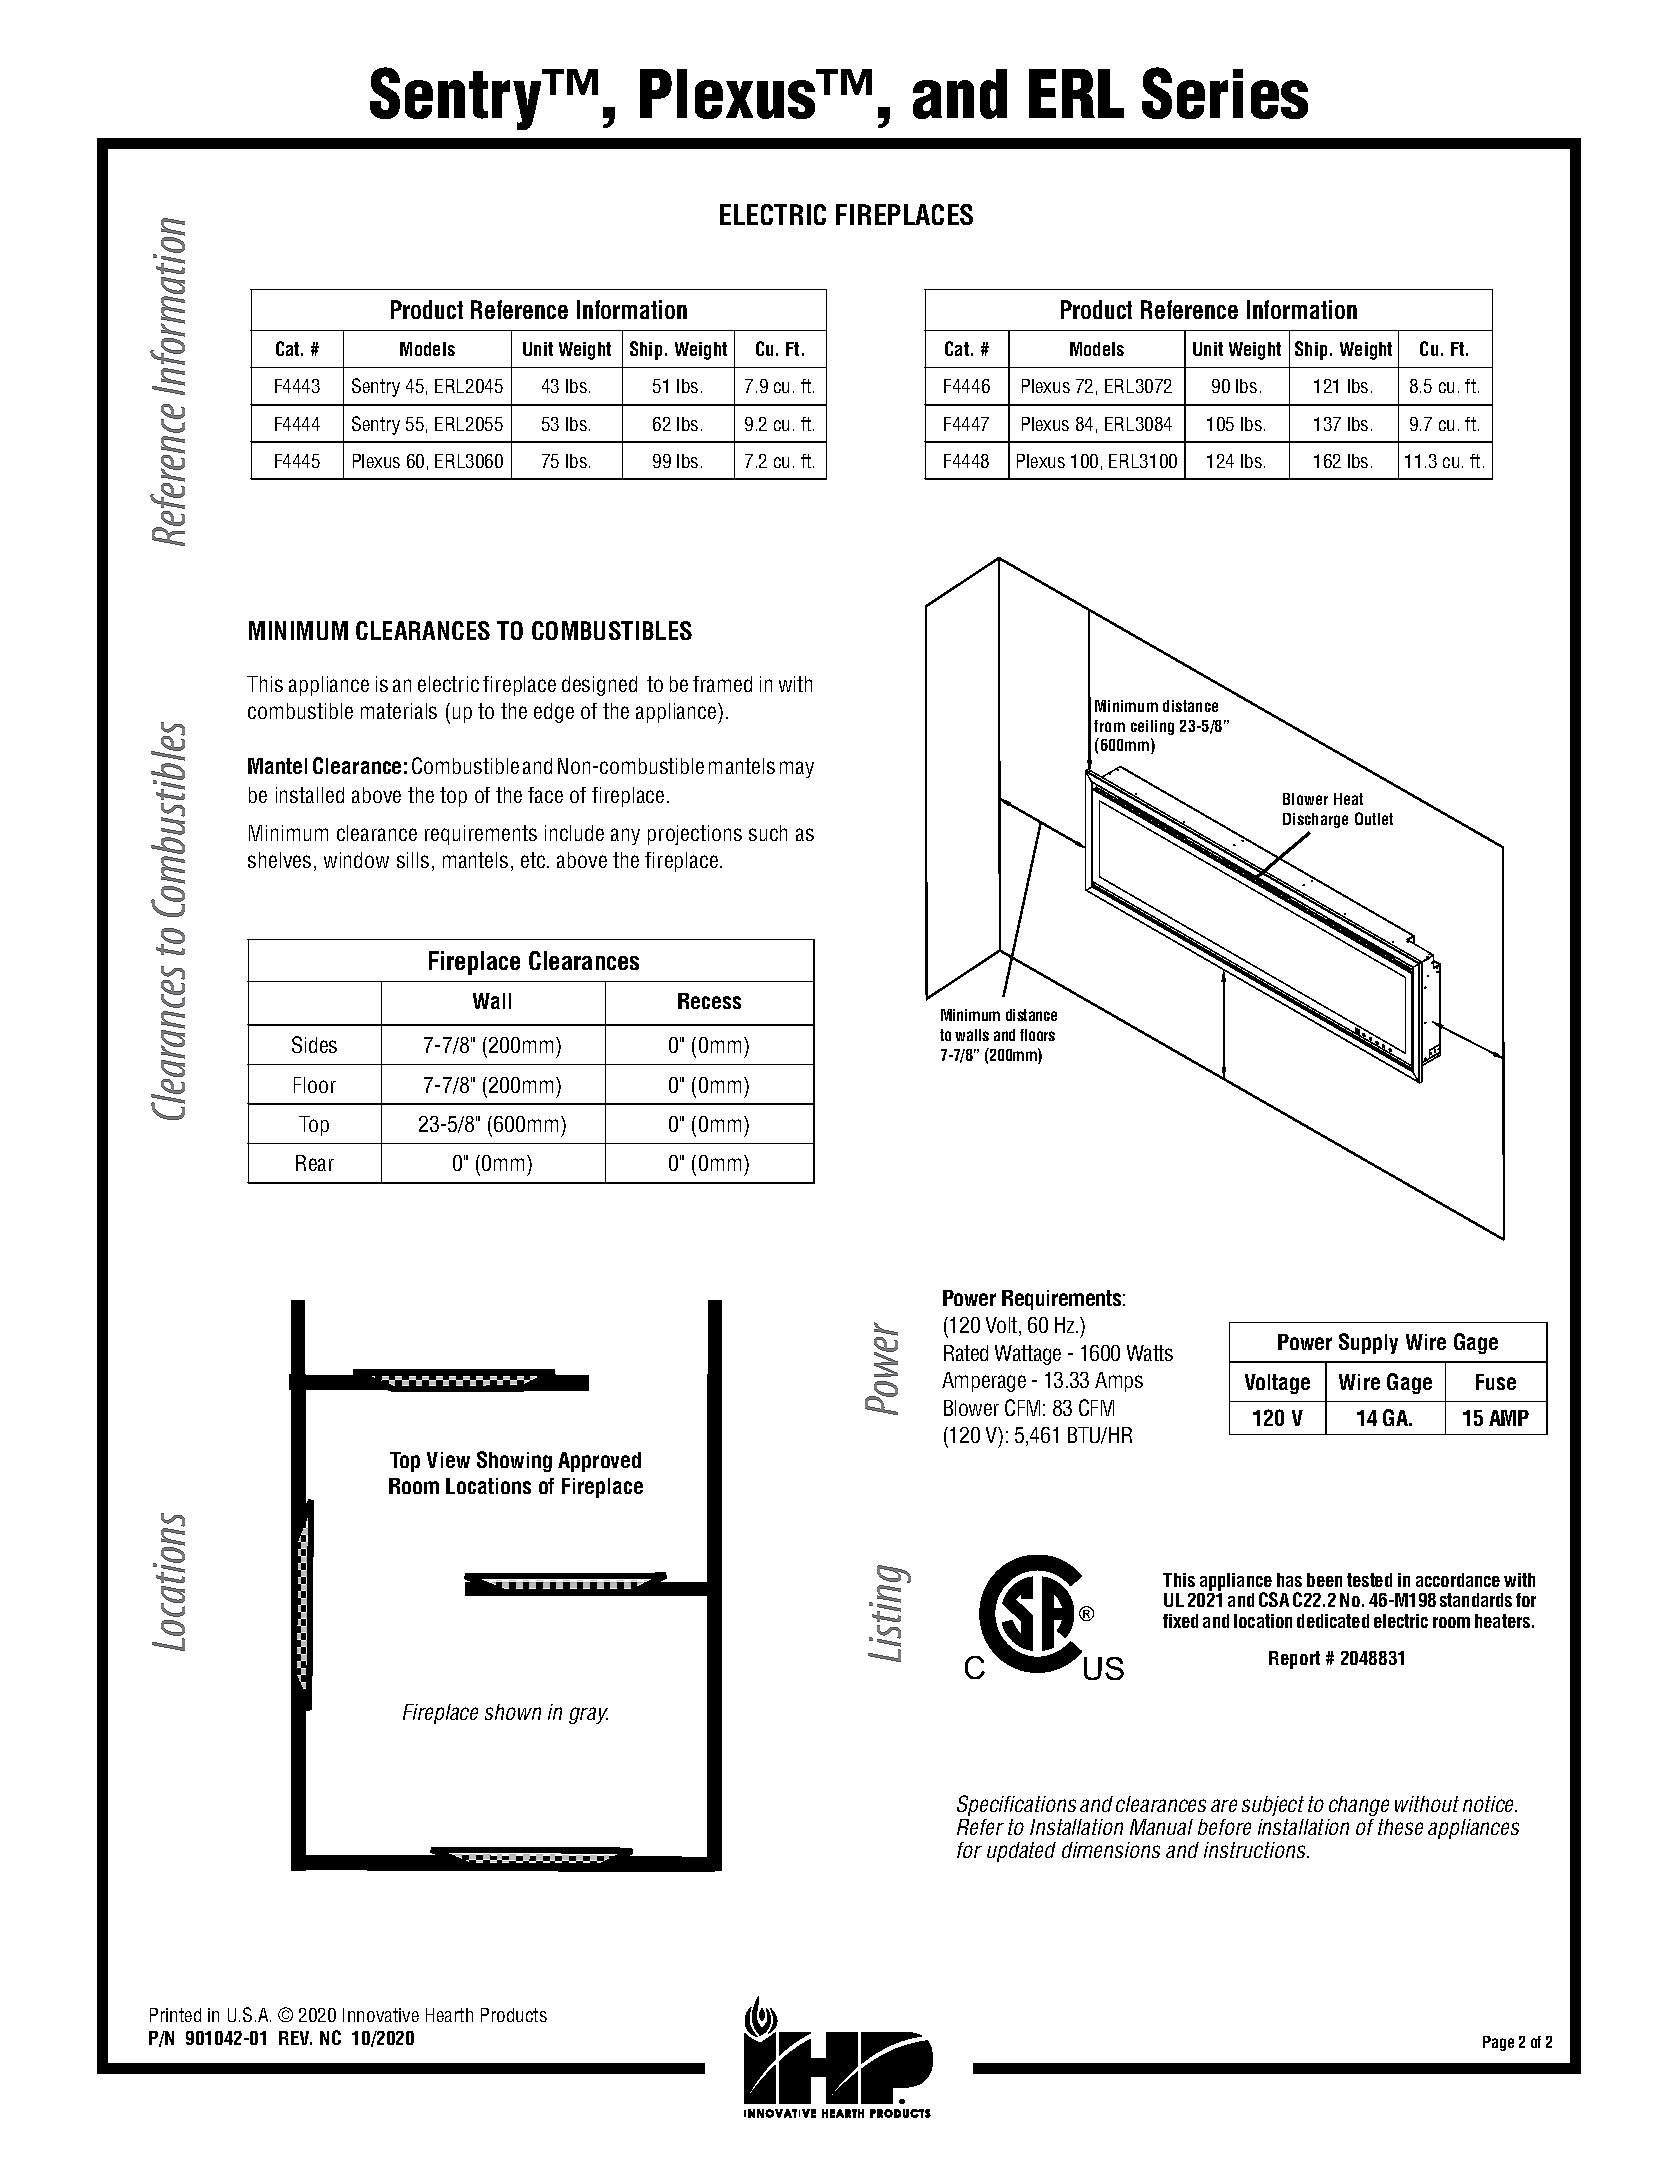 This screenshot has height=2172, width=1679. Describe the element at coordinates (966, 1353) in the screenshot. I see `Rated` at that location.
